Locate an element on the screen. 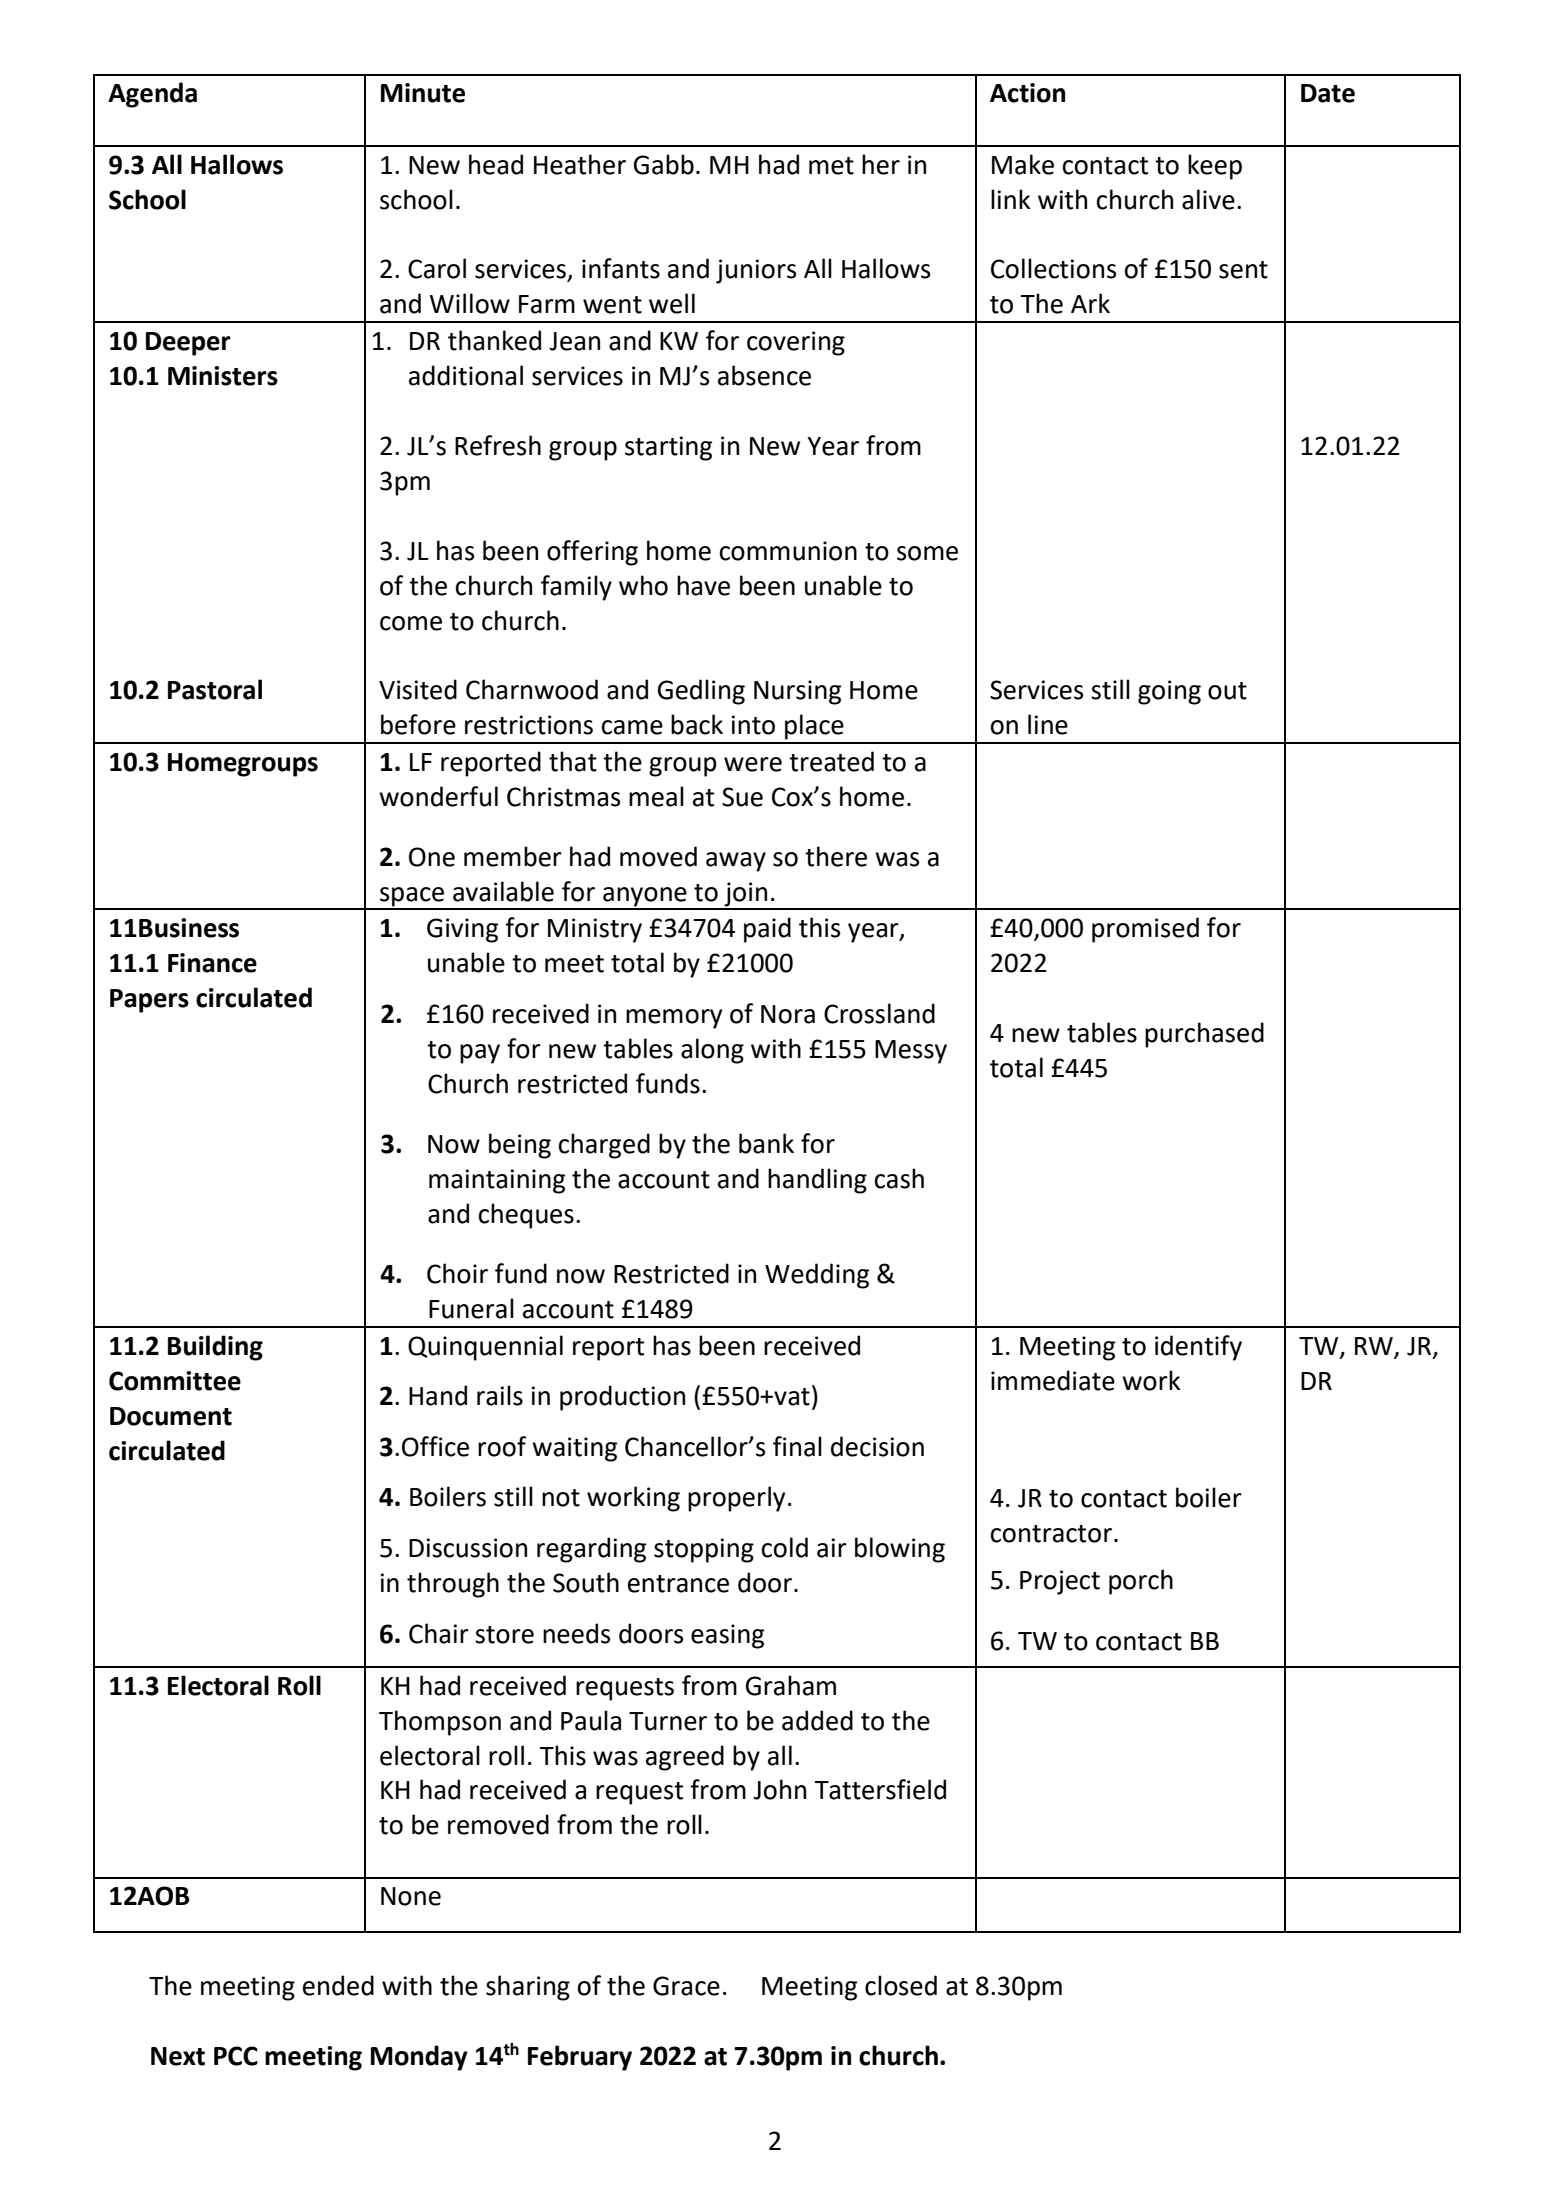  Grace is located at coordinates (686, 1986).
